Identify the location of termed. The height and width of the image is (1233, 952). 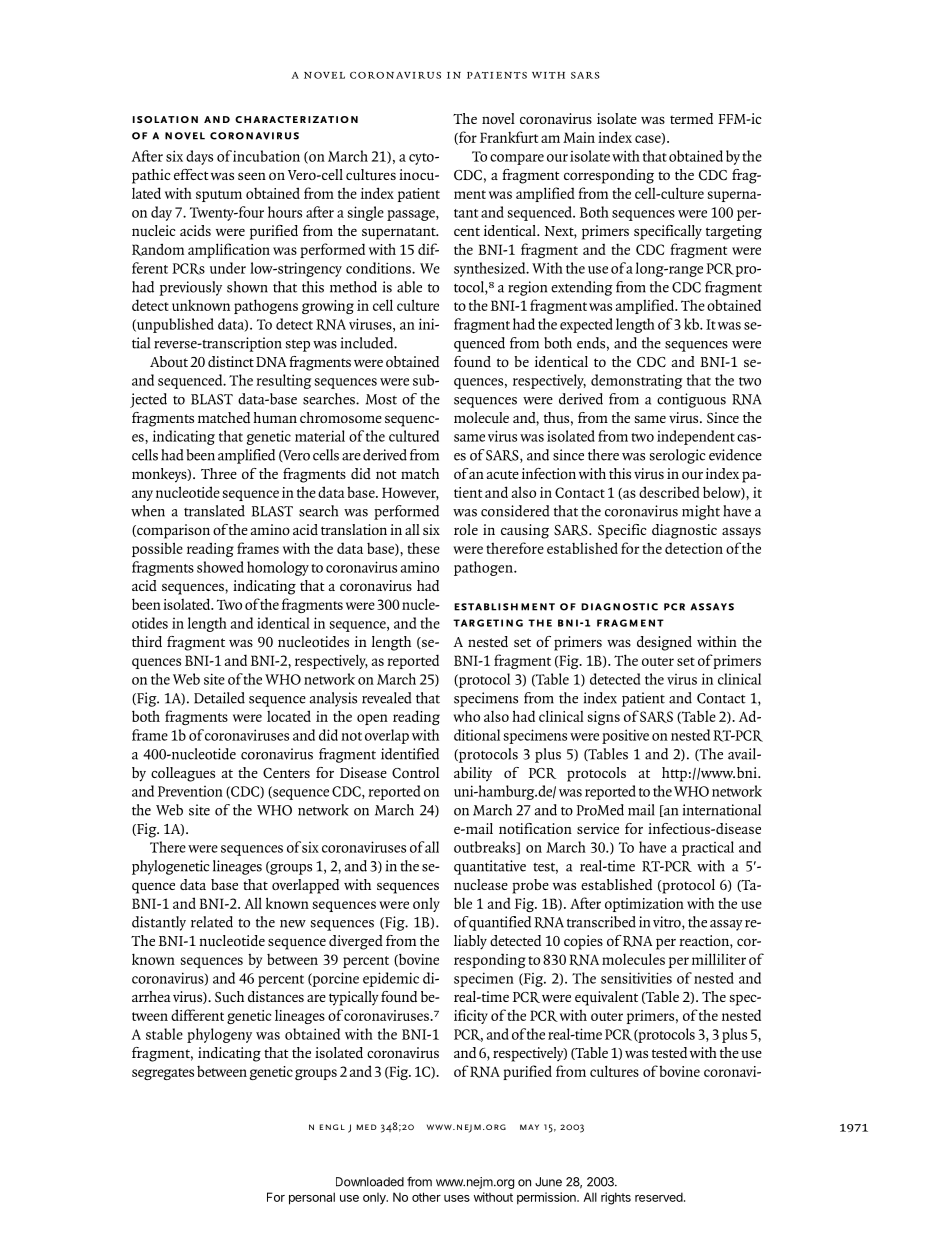
(691, 118).
